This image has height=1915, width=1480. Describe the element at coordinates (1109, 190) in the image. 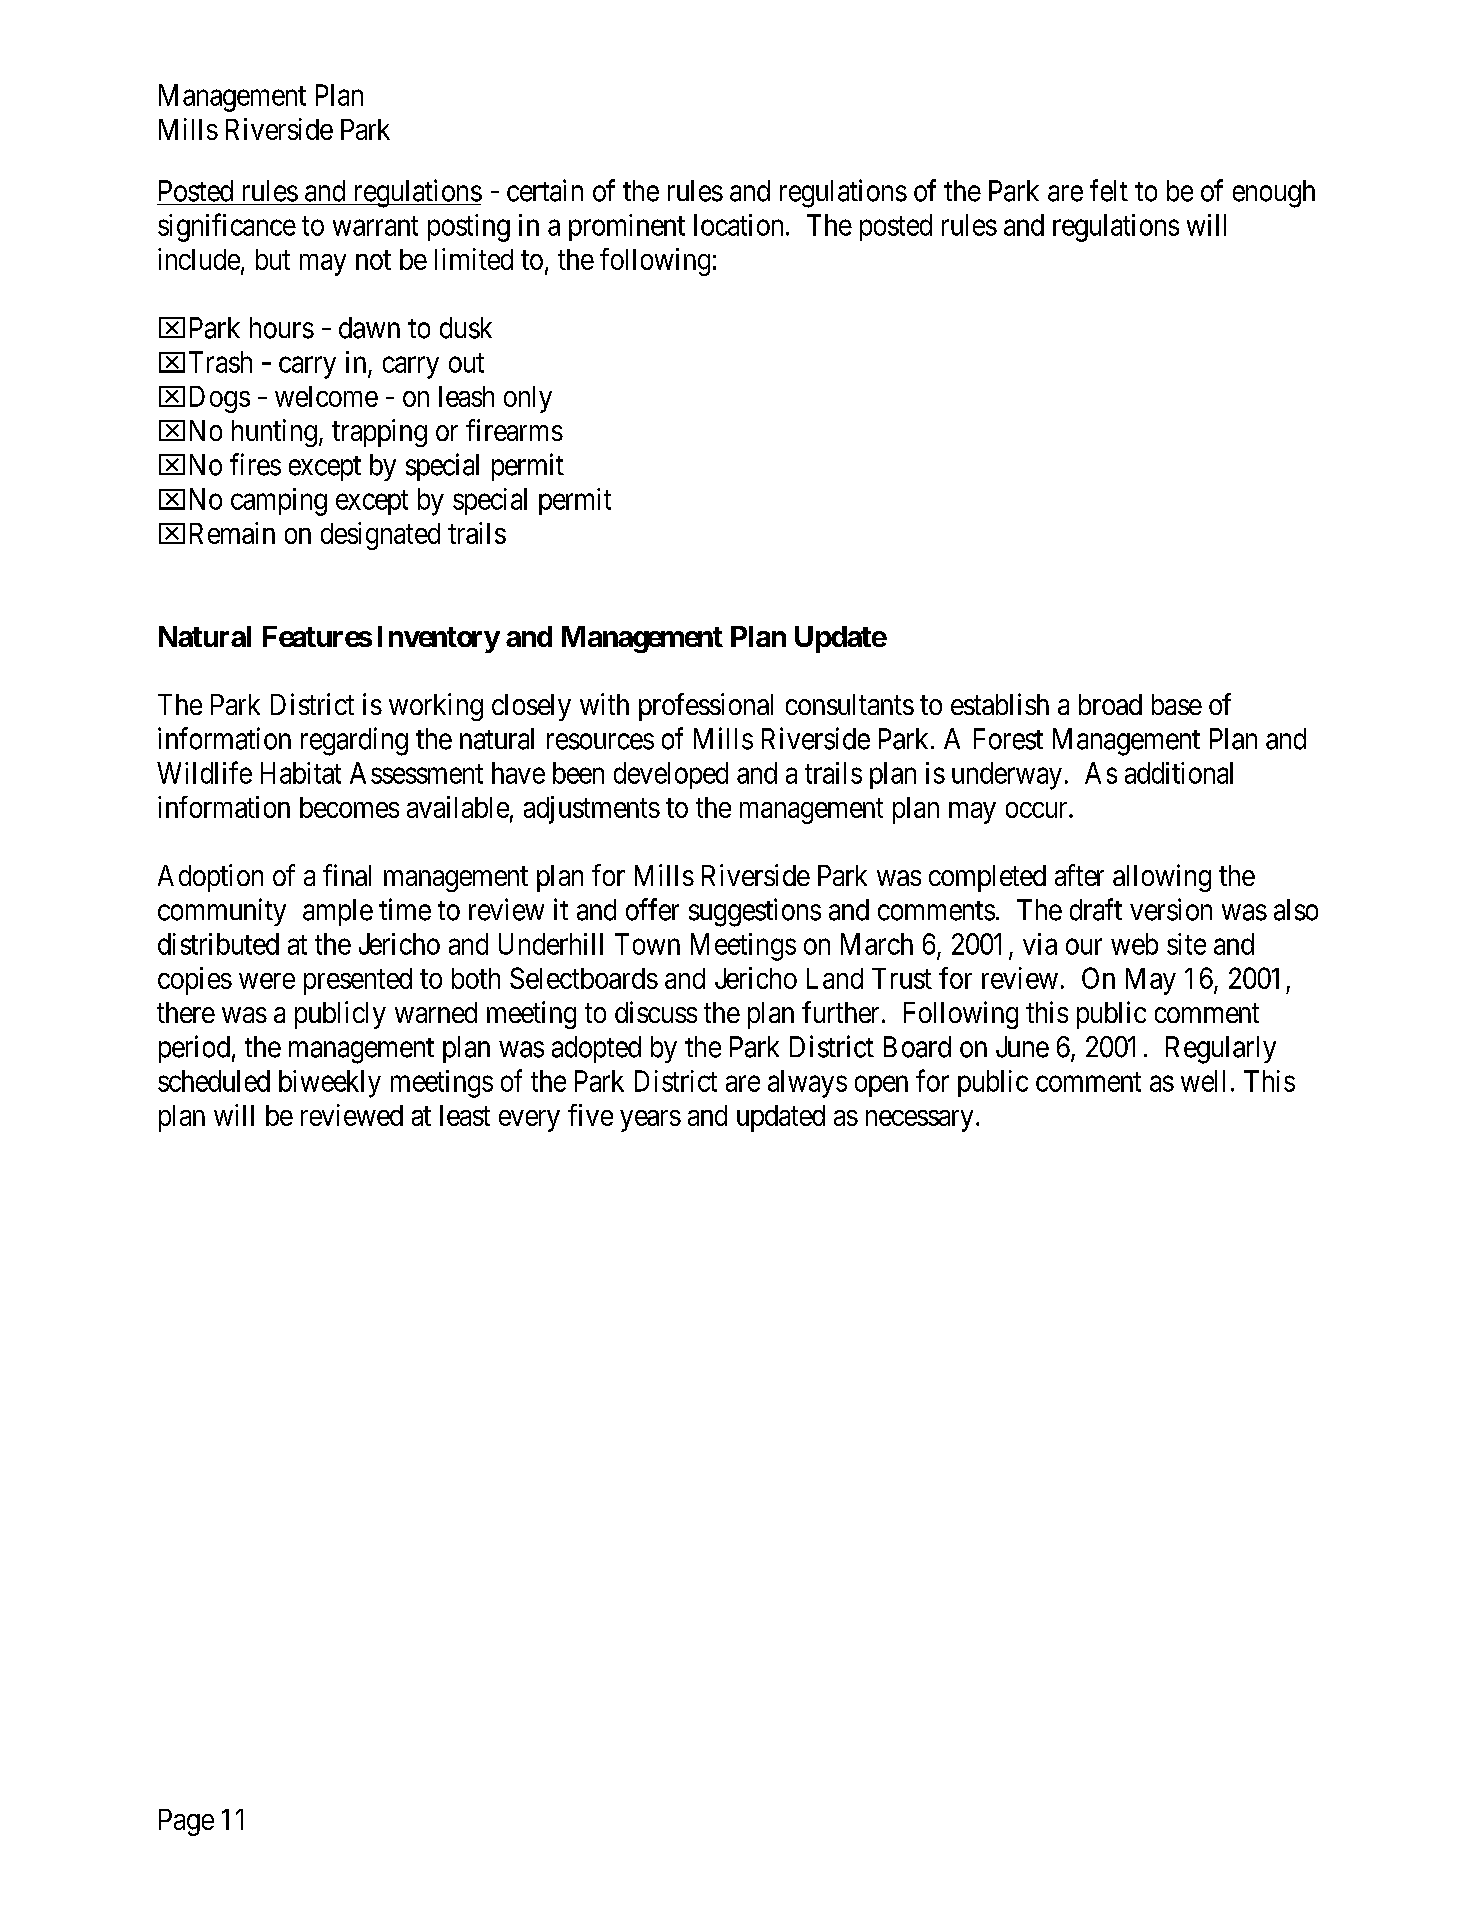

I see `felt` at that location.
